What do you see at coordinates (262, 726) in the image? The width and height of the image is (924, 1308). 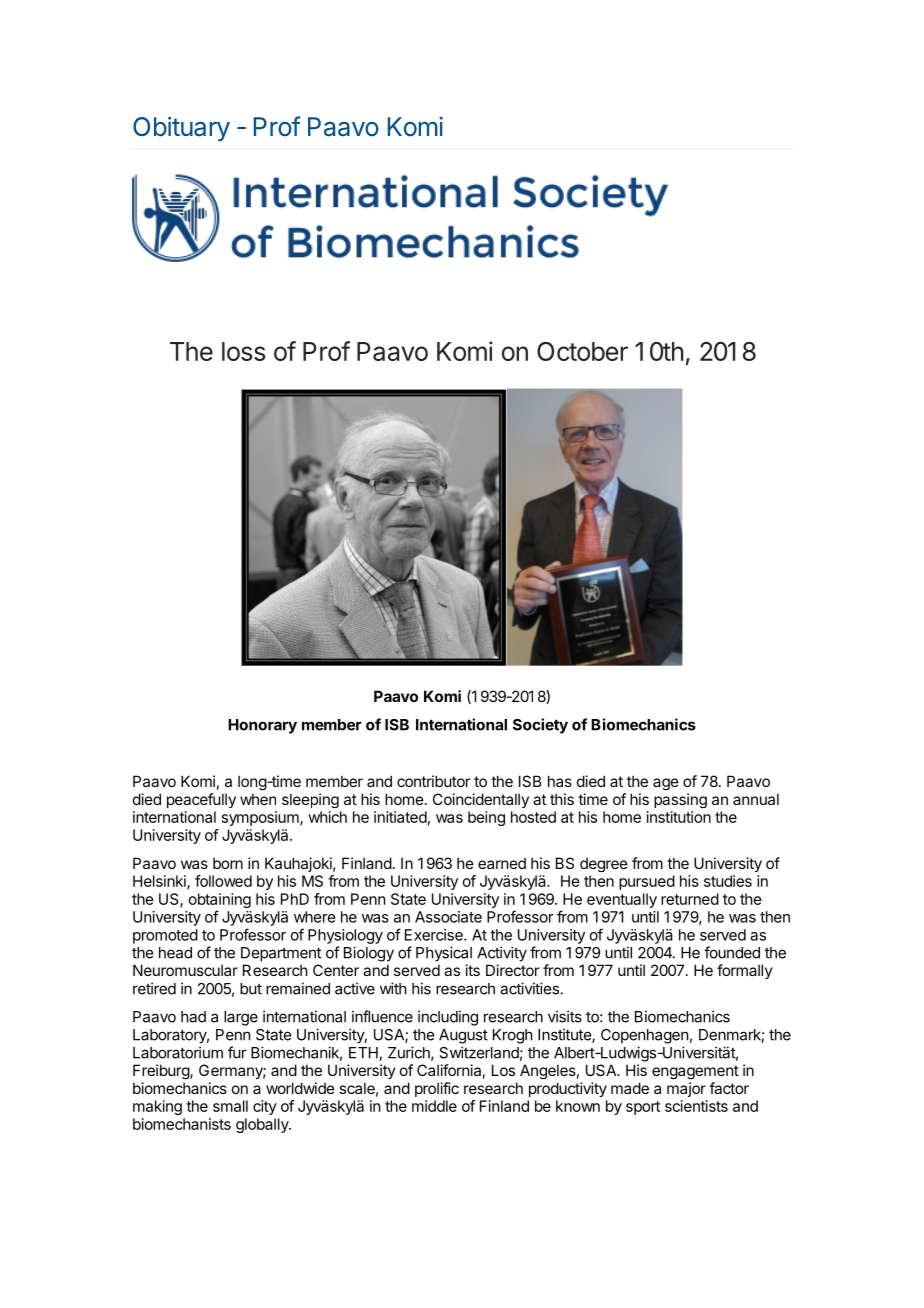 I see `Honorary` at bounding box center [262, 726].
